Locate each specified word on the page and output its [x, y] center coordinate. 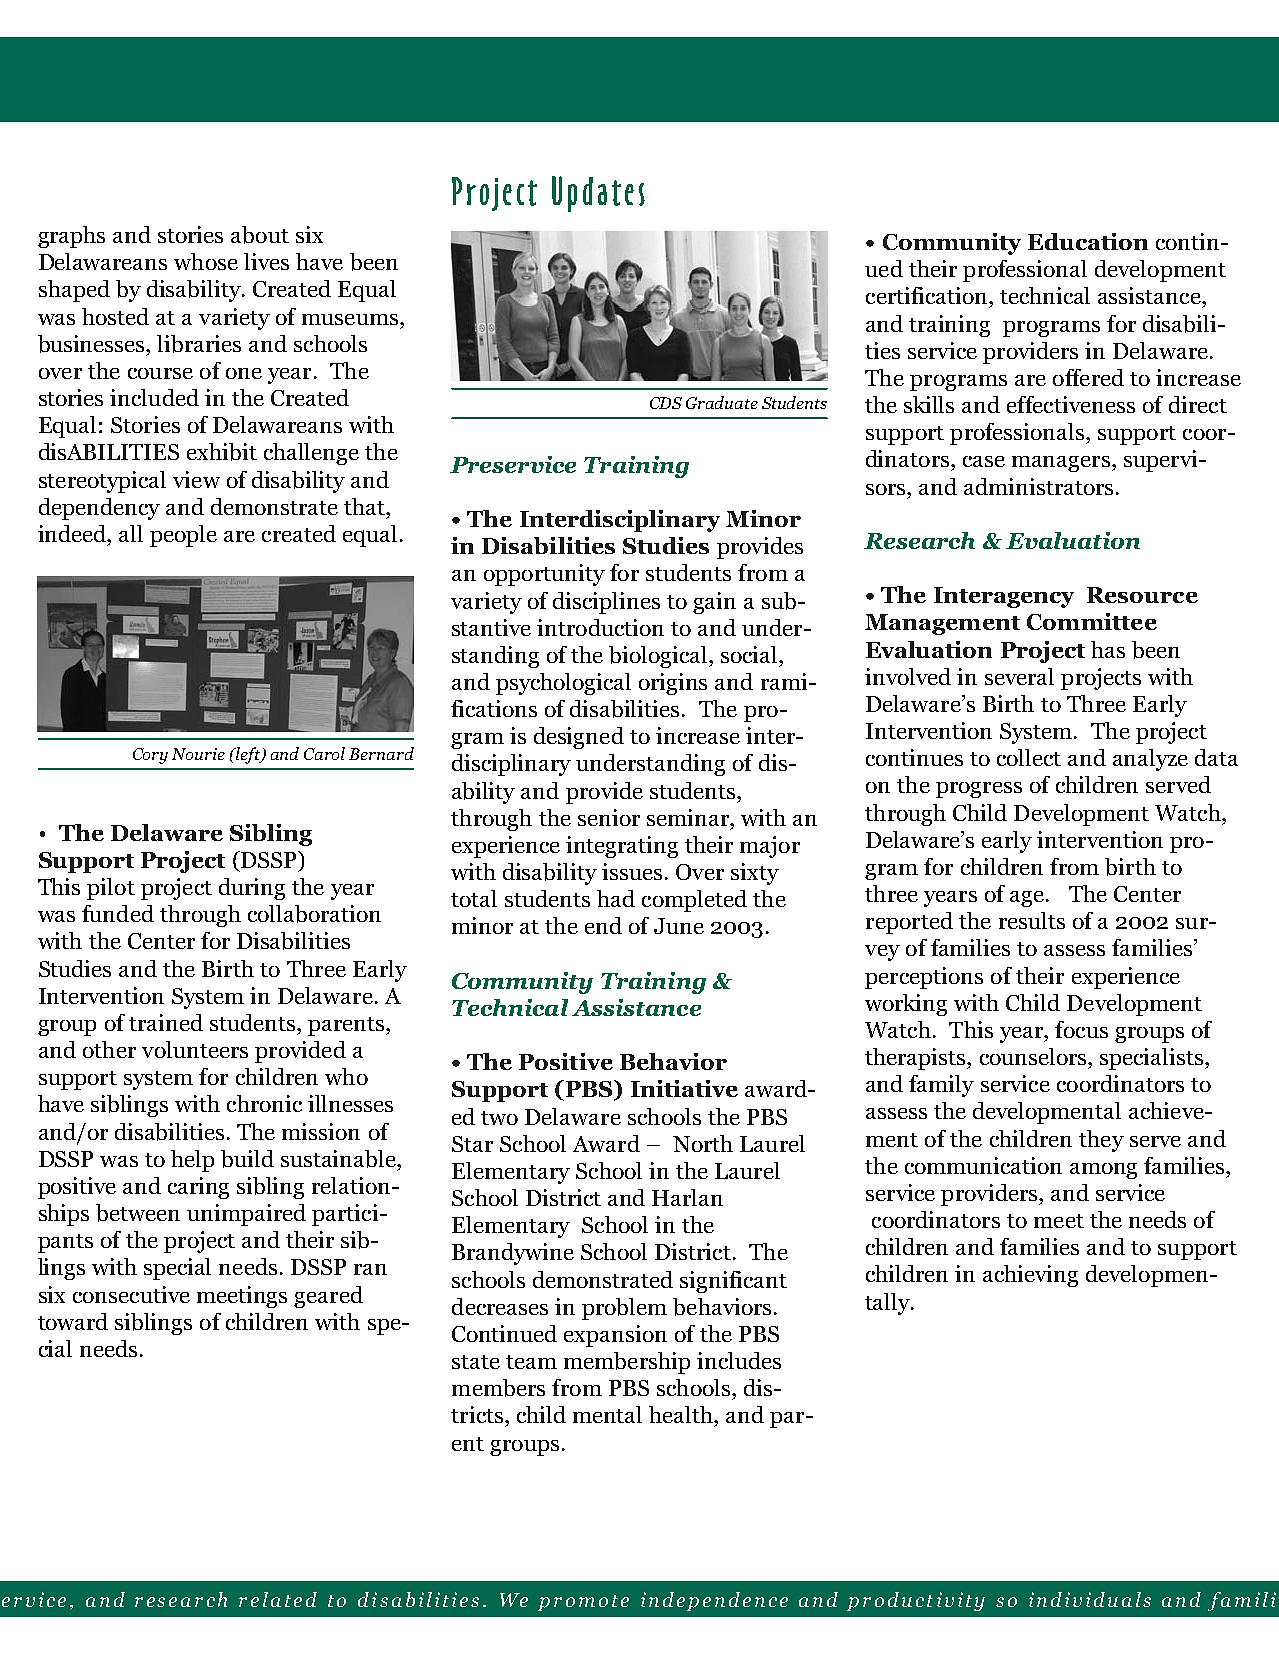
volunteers [195, 1049]
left [248, 755]
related [278, 1599]
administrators [1038, 486]
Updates [598, 194]
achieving [1030, 1276]
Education [1088, 241]
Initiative [684, 1088]
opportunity [544, 575]
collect [1029, 757]
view [196, 479]
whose [206, 261]
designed [579, 738]
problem [624, 1309]
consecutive [131, 1294]
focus [1081, 1029]
